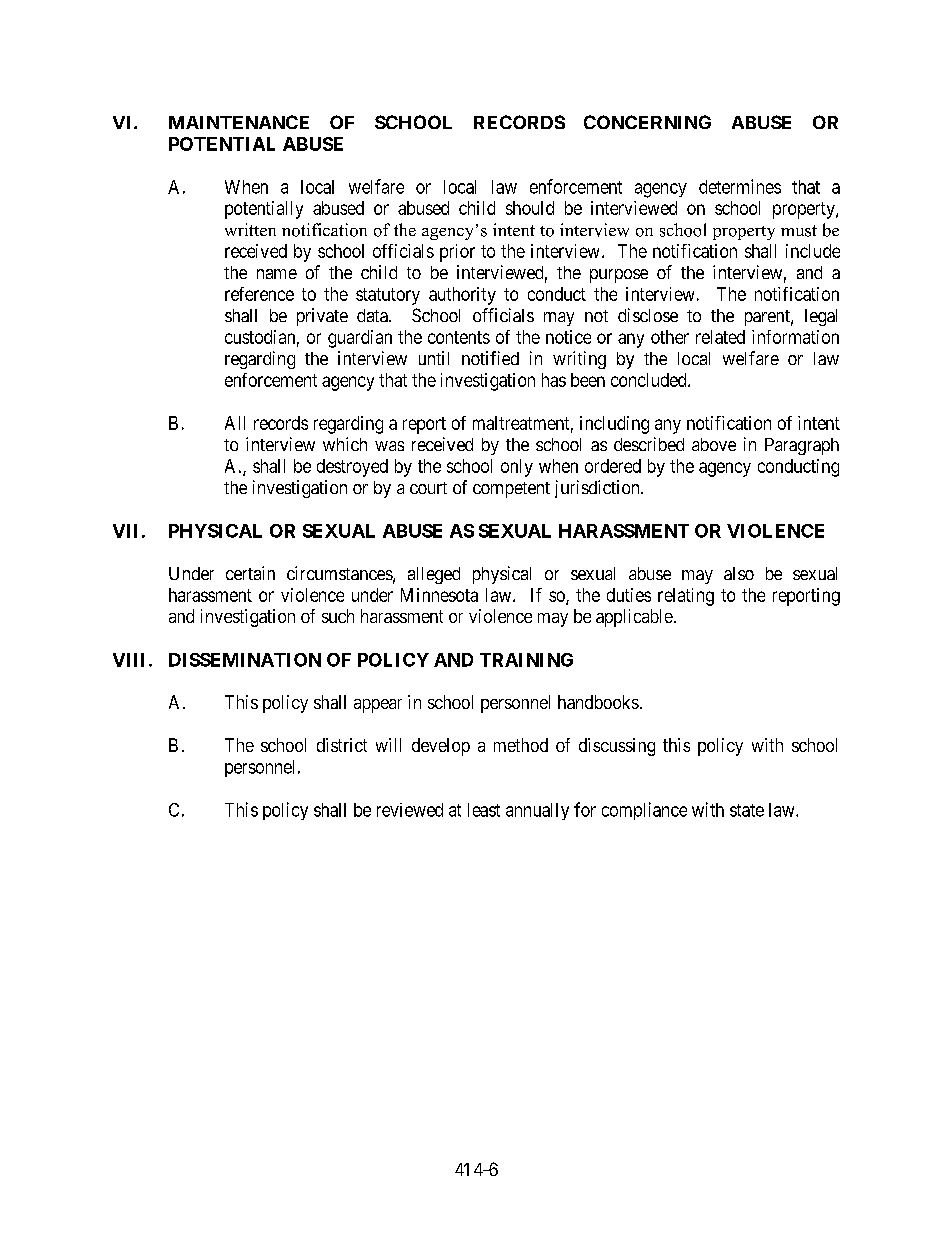 This document has width=952, height=1233. Describe the element at coordinates (342, 745) in the document. I see `district` at that location.
